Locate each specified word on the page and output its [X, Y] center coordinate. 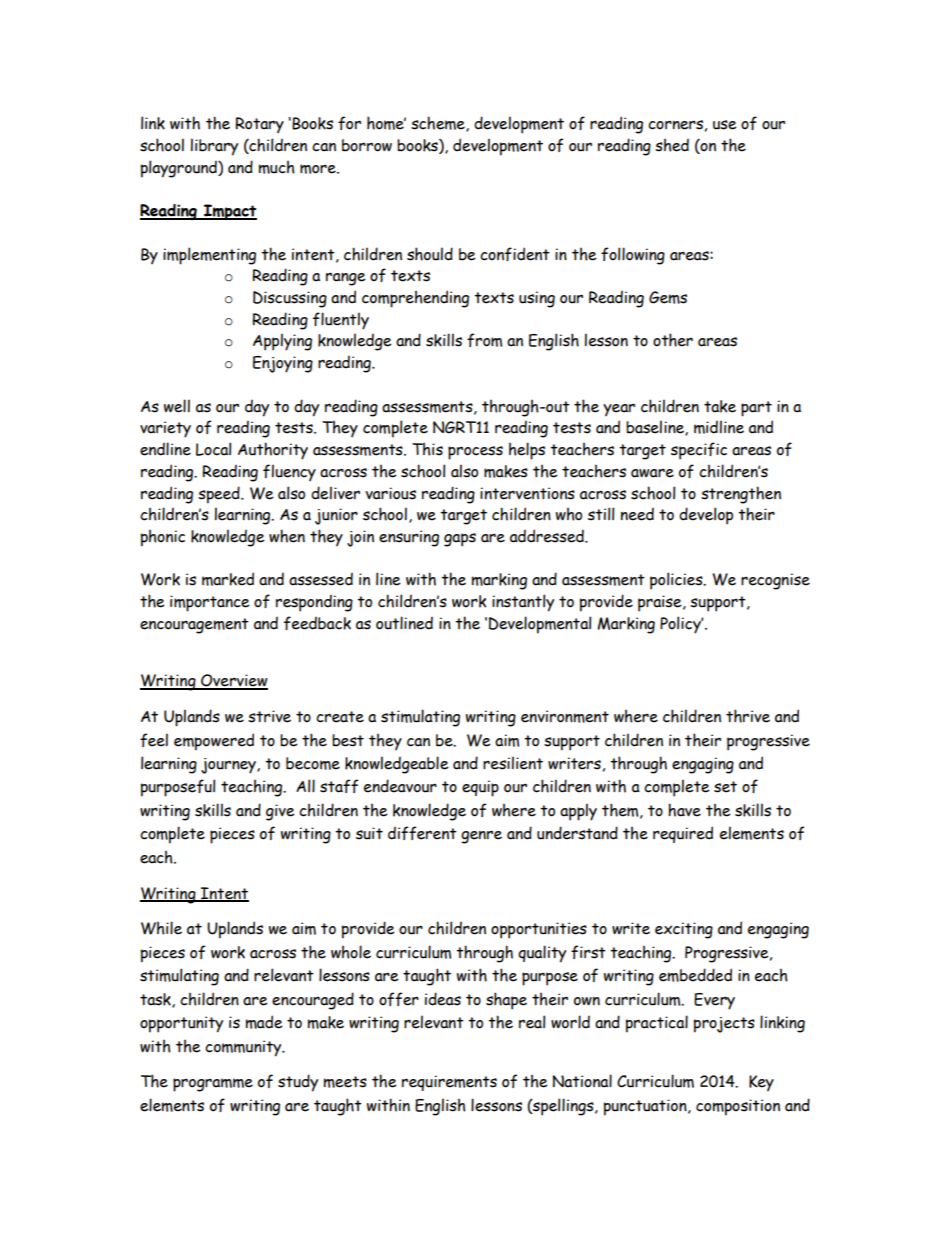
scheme [439, 124]
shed [672, 145]
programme [213, 1085]
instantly [523, 603]
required [683, 834]
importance [210, 603]
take [720, 406]
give [280, 812]
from [484, 340]
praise [661, 603]
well [177, 406]
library [214, 147]
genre [481, 837]
